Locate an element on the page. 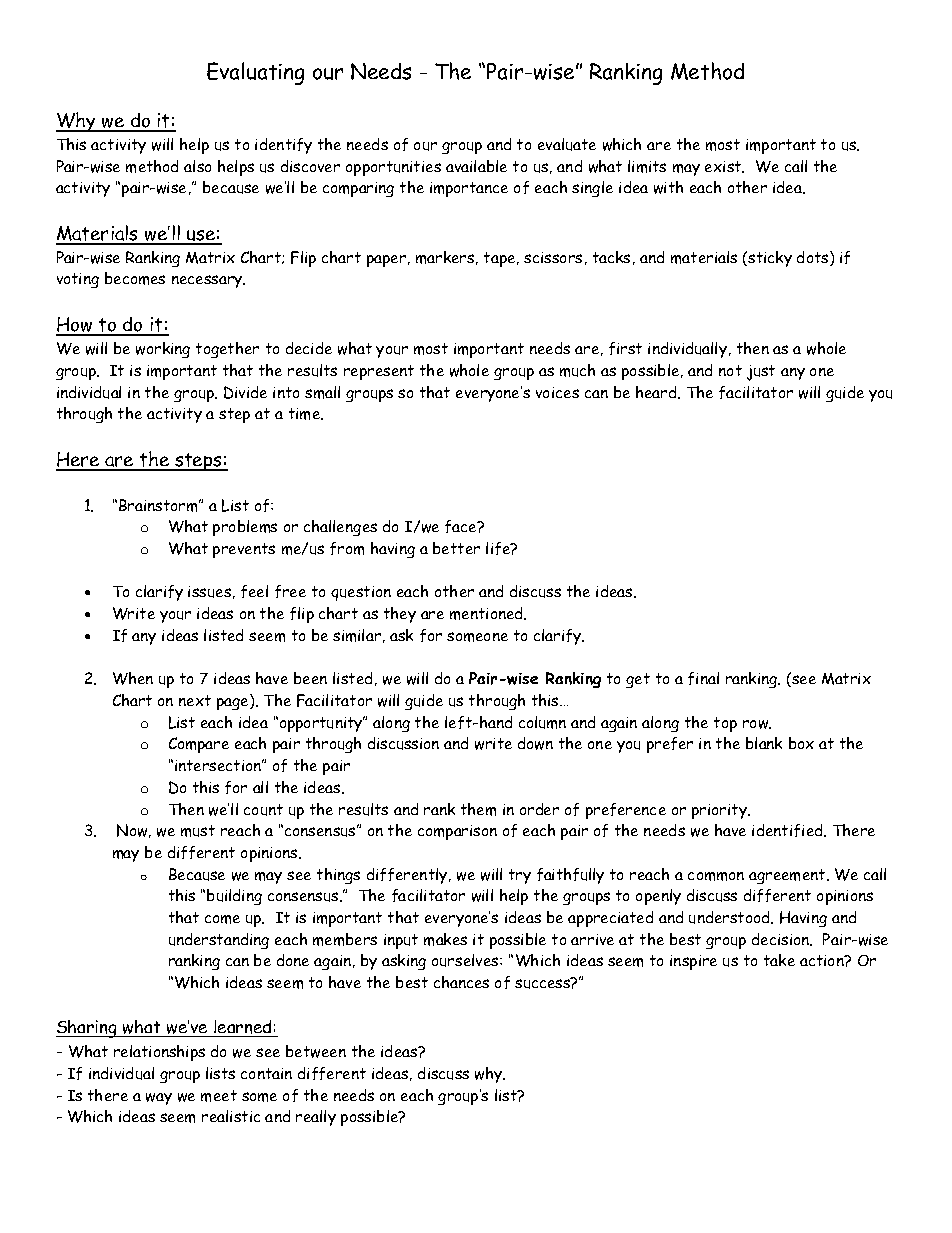 The height and width of the document is (1233, 952). them is located at coordinates (478, 809).
